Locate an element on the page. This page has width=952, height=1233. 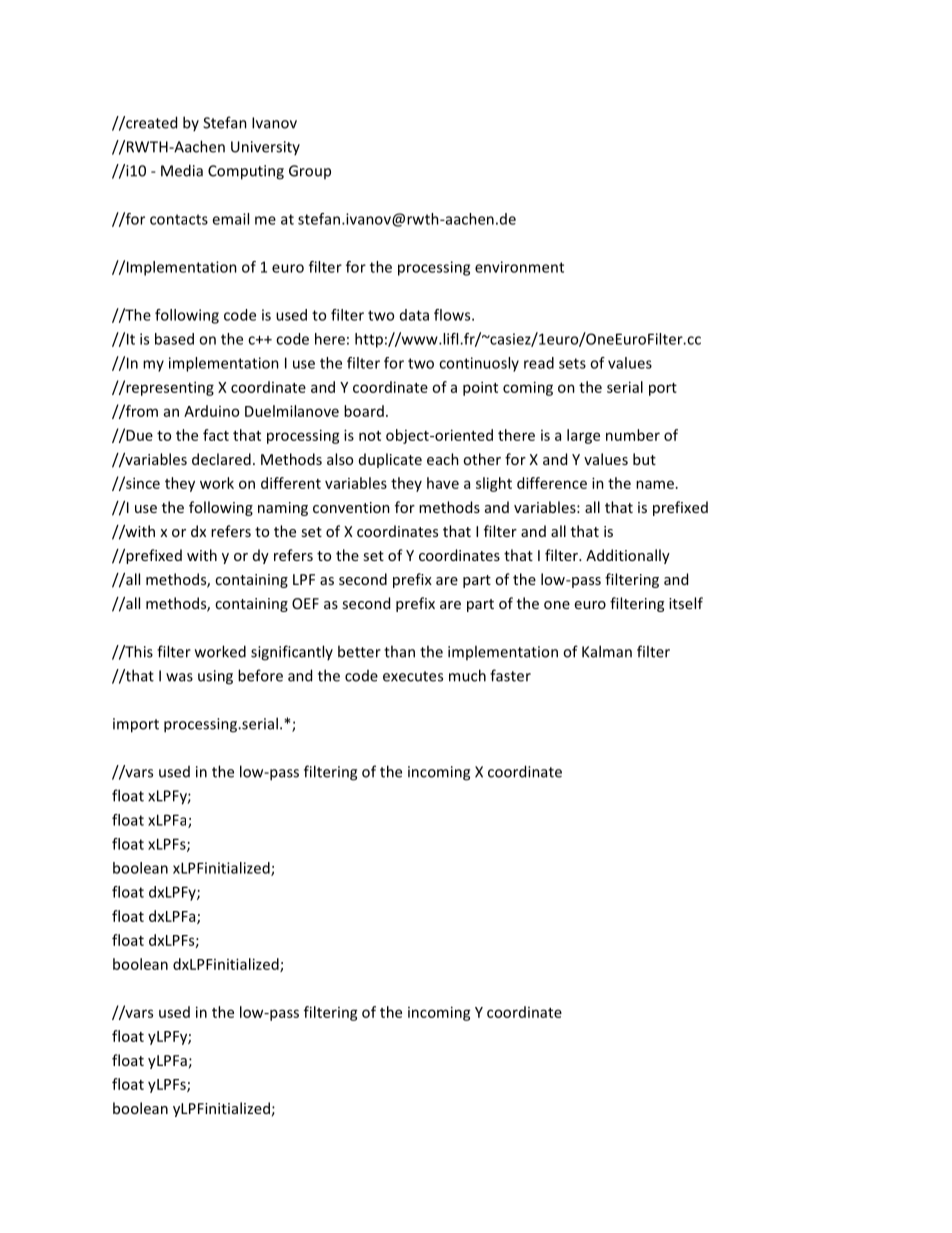
Arduino is located at coordinates (211, 411).
